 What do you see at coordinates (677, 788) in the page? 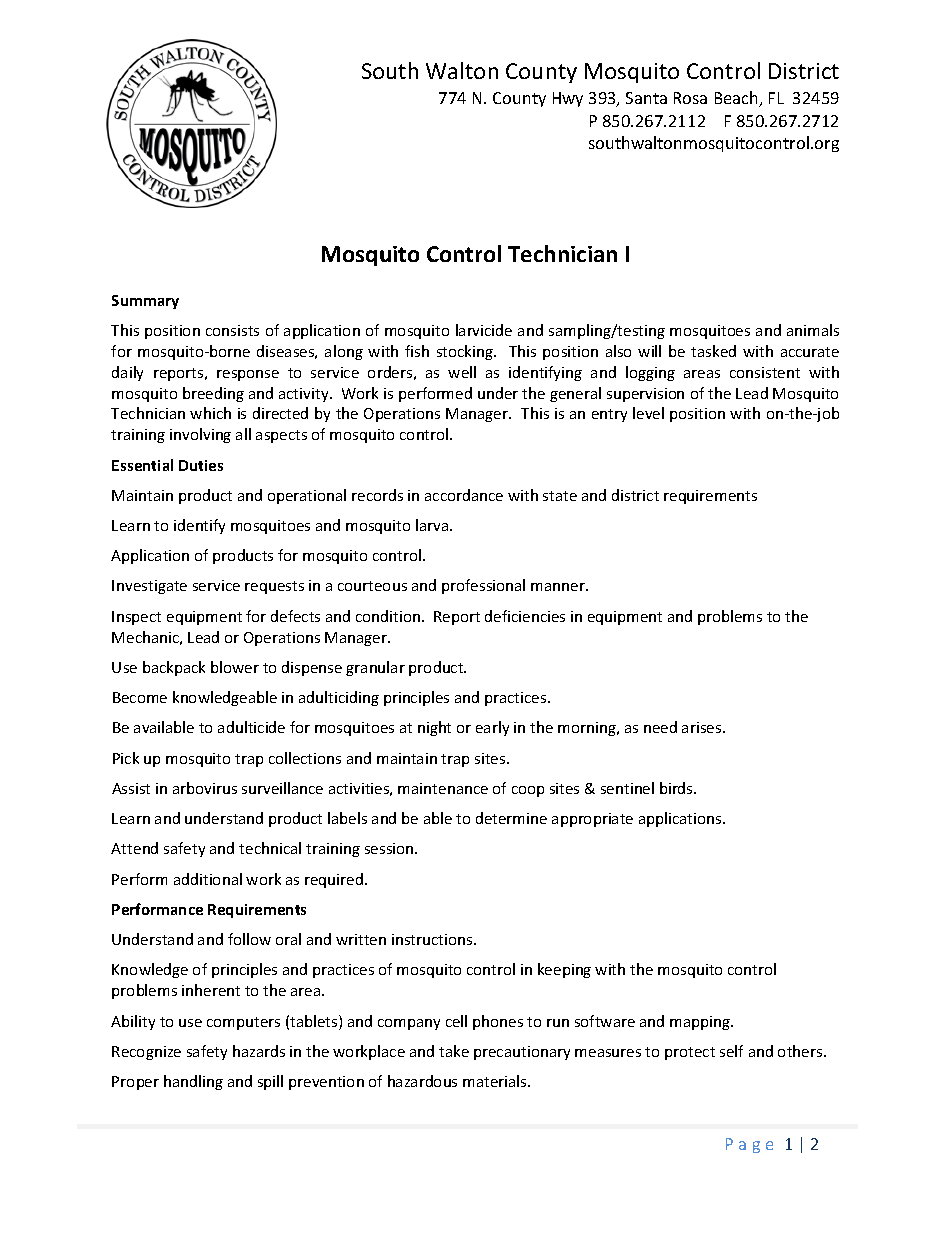
I see `birds` at bounding box center [677, 788].
